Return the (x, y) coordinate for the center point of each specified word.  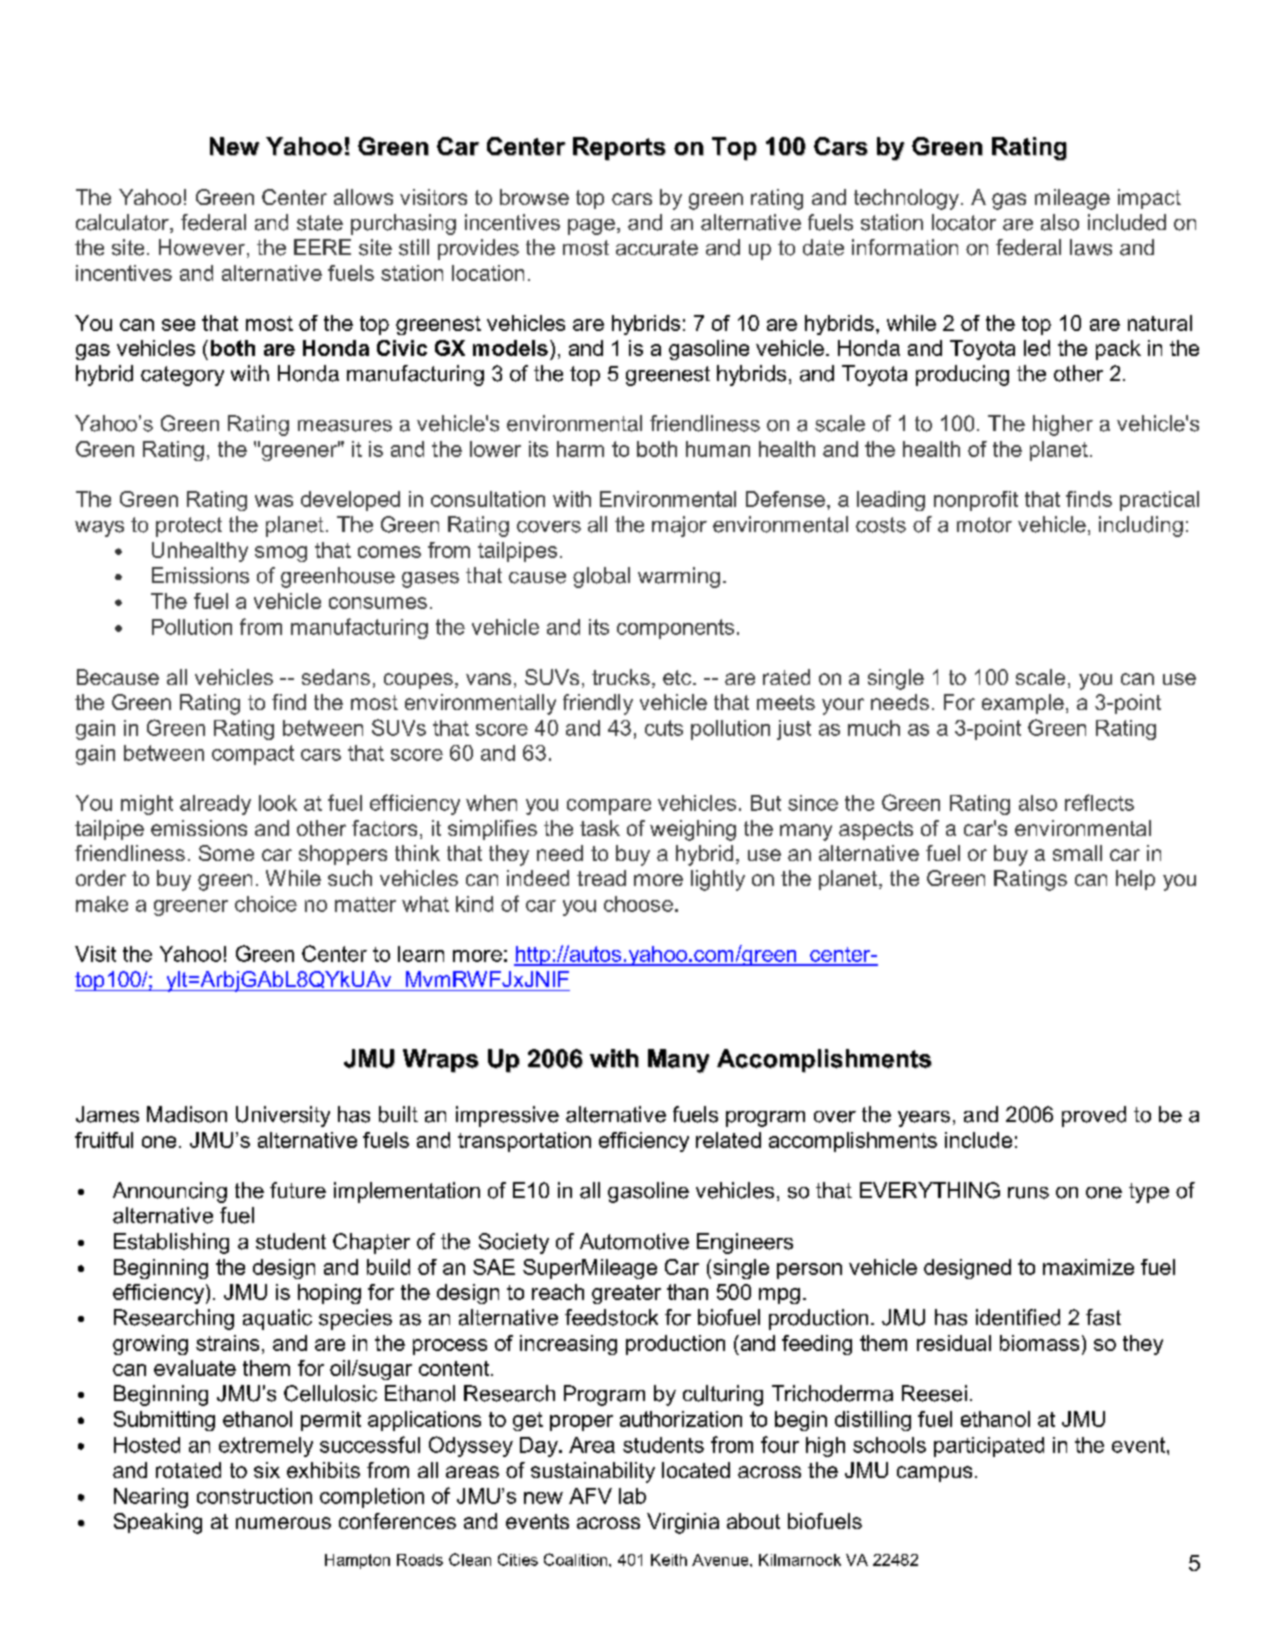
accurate (657, 248)
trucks (621, 677)
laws (1091, 247)
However (202, 247)
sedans (336, 677)
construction (254, 1496)
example (1023, 704)
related (728, 1140)
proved (1094, 1116)
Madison (187, 1114)
